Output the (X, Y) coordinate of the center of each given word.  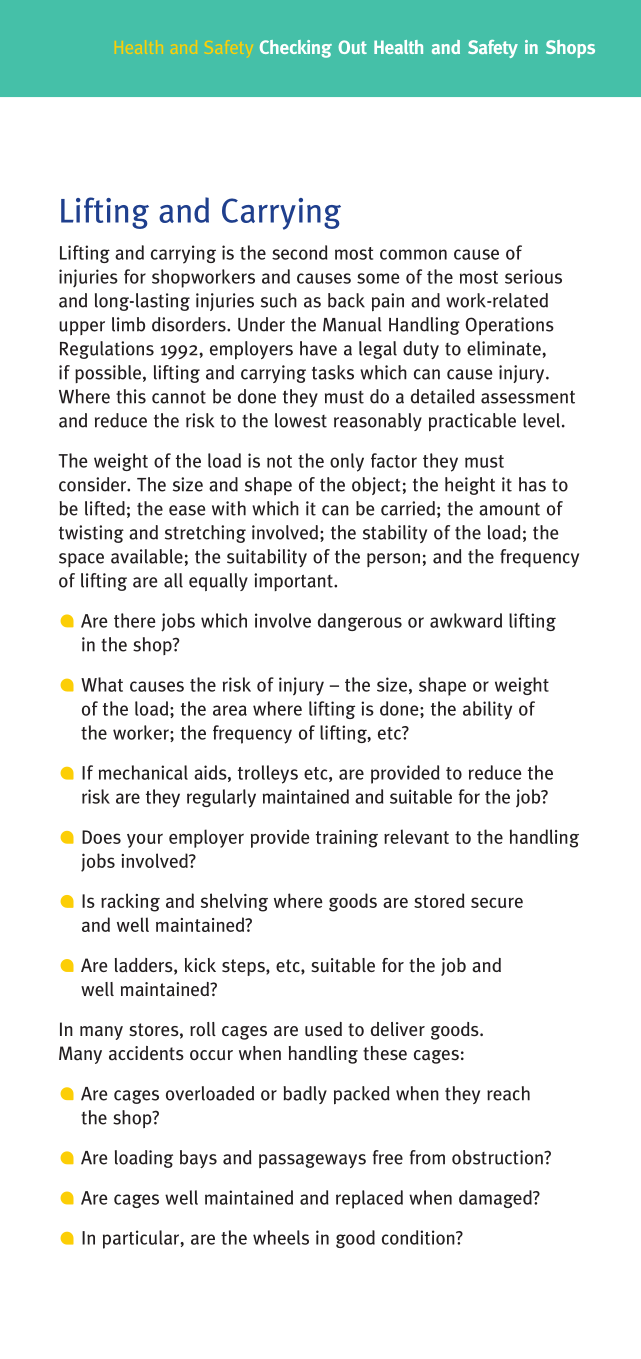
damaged (496, 1199)
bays (198, 1159)
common (413, 254)
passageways (312, 1161)
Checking (296, 49)
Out (353, 47)
